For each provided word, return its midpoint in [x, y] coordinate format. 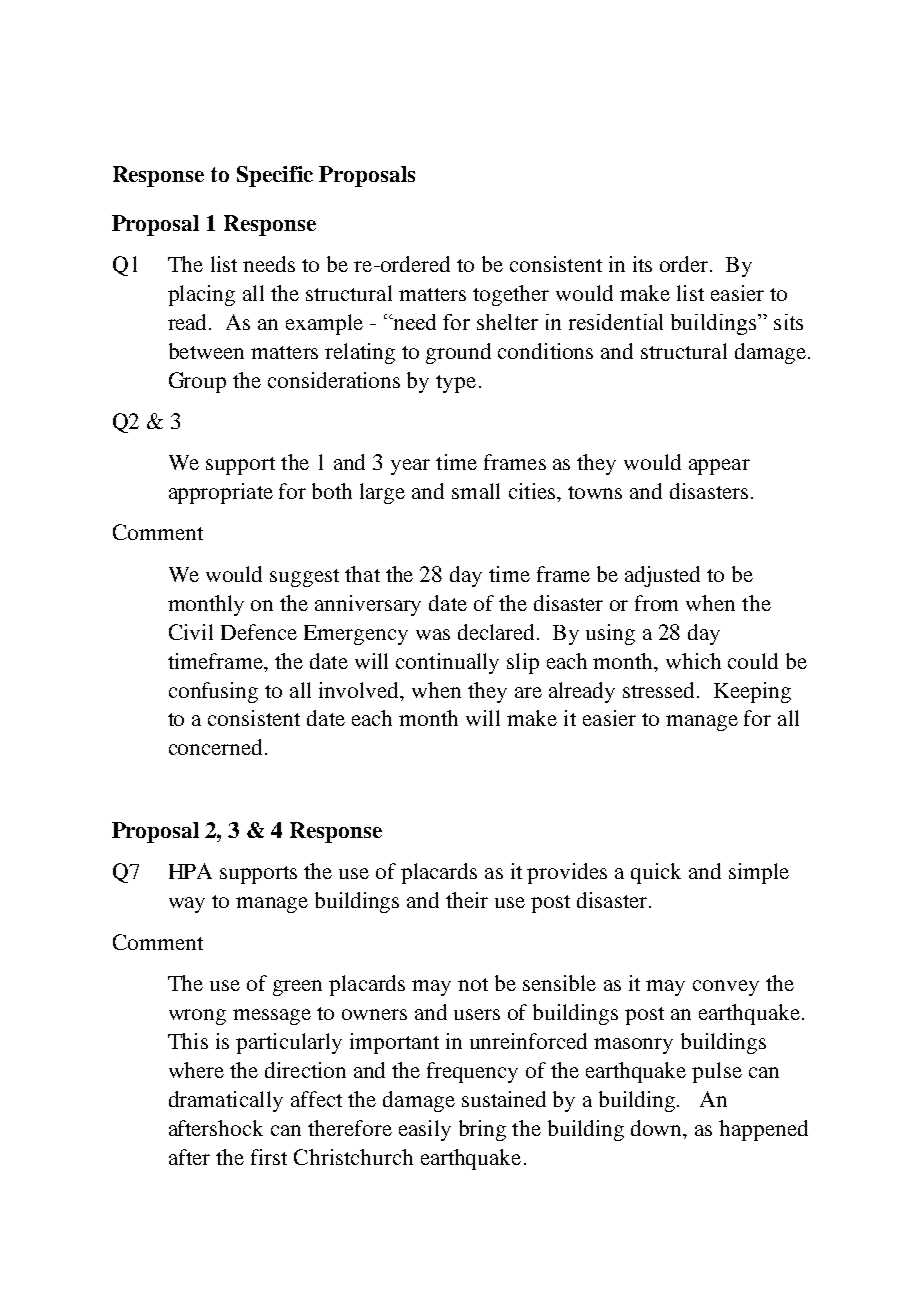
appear [719, 467]
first [269, 1157]
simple [759, 873]
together [511, 295]
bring [482, 1130]
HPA [190, 871]
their [467, 900]
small [476, 491]
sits [788, 322]
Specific [275, 176]
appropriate [221, 493]
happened [763, 1130]
